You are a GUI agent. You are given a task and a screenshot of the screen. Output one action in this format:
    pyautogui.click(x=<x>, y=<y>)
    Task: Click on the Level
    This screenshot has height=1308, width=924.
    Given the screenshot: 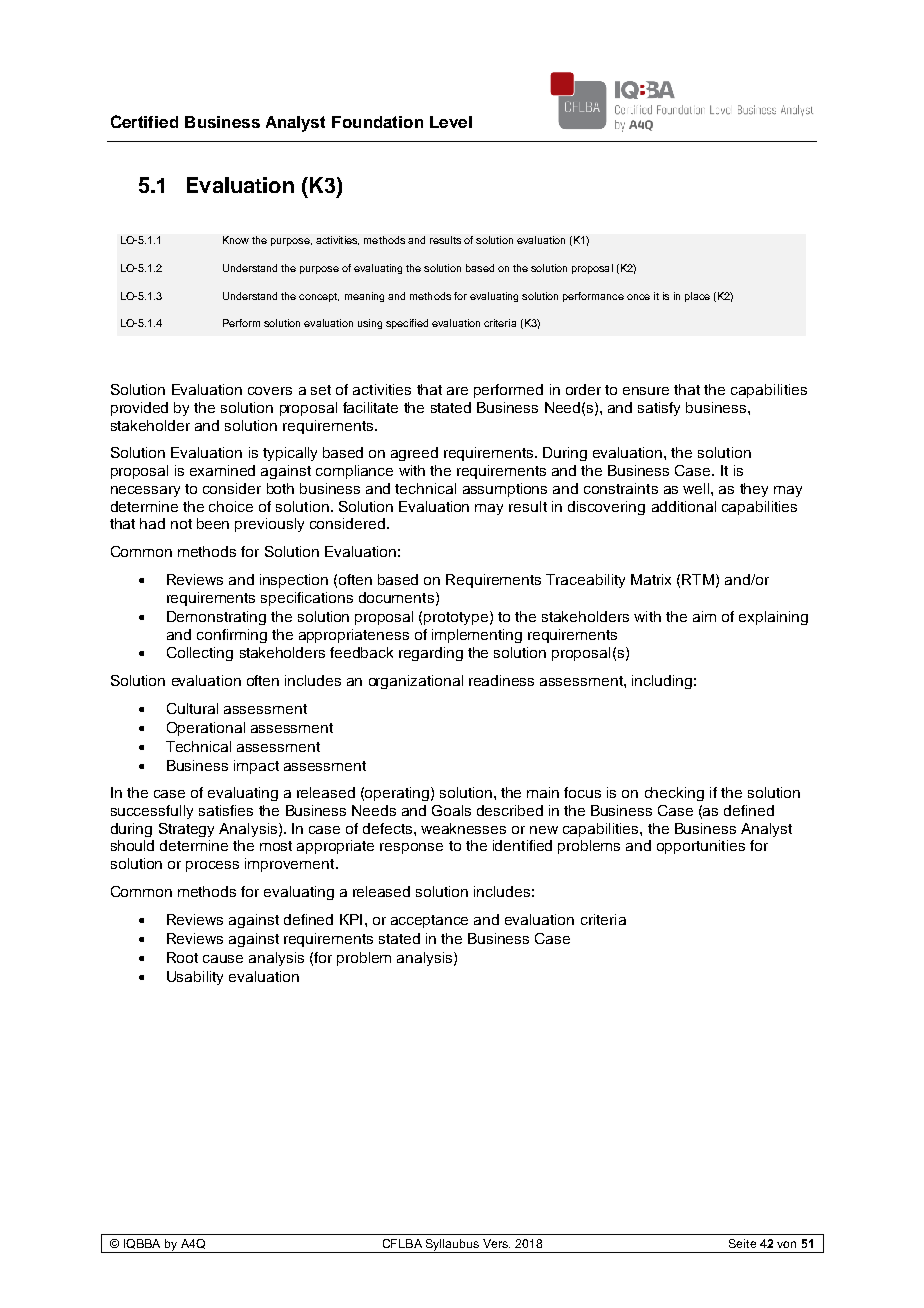 What is the action you would take?
    pyautogui.click(x=451, y=122)
